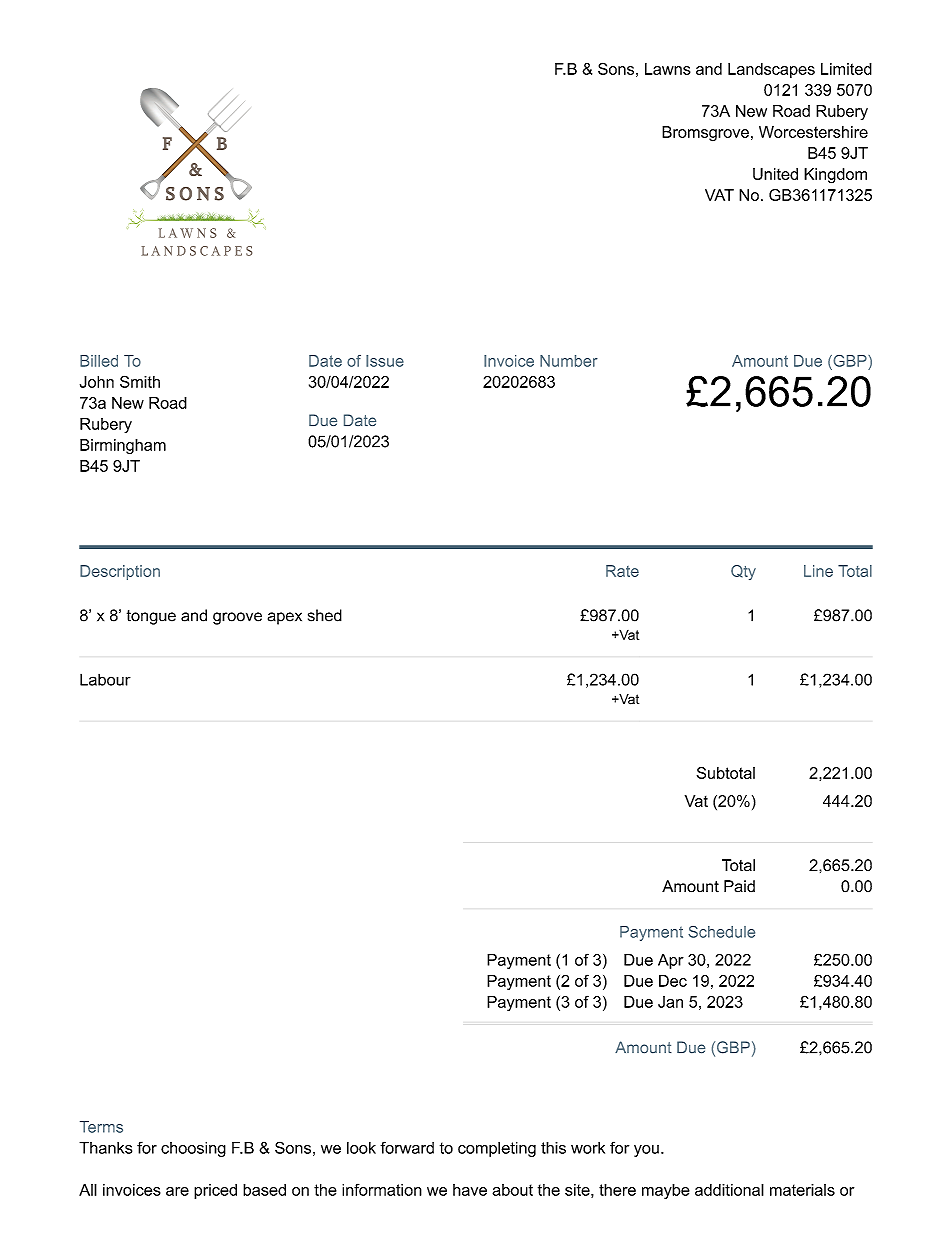 The height and width of the screenshot is (1233, 952). I want to click on Lawns, so click(668, 69).
